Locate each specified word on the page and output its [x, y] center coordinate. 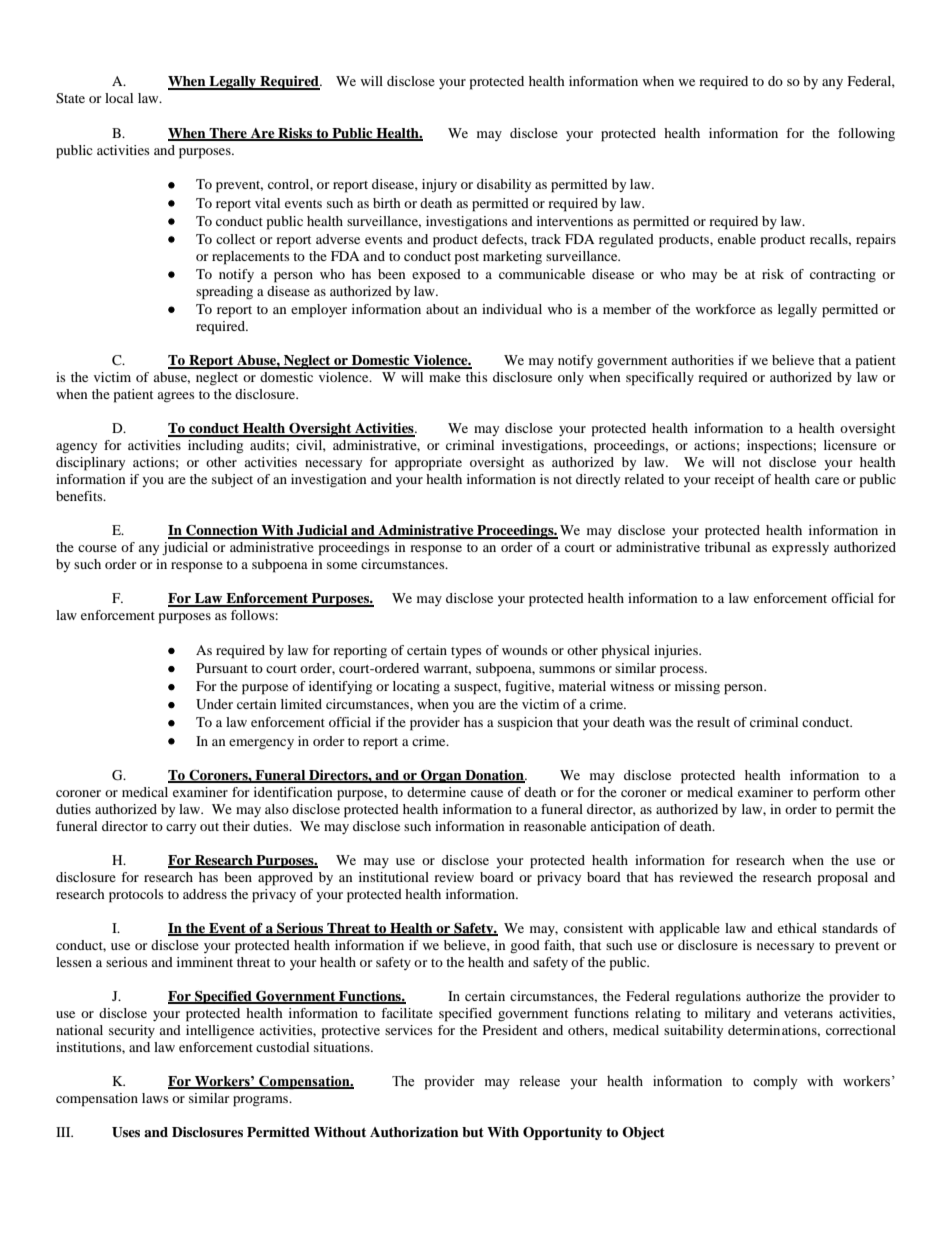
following [866, 134]
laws [155, 1098]
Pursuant [222, 668]
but [473, 1132]
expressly [800, 549]
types [466, 653]
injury [439, 186]
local [119, 98]
